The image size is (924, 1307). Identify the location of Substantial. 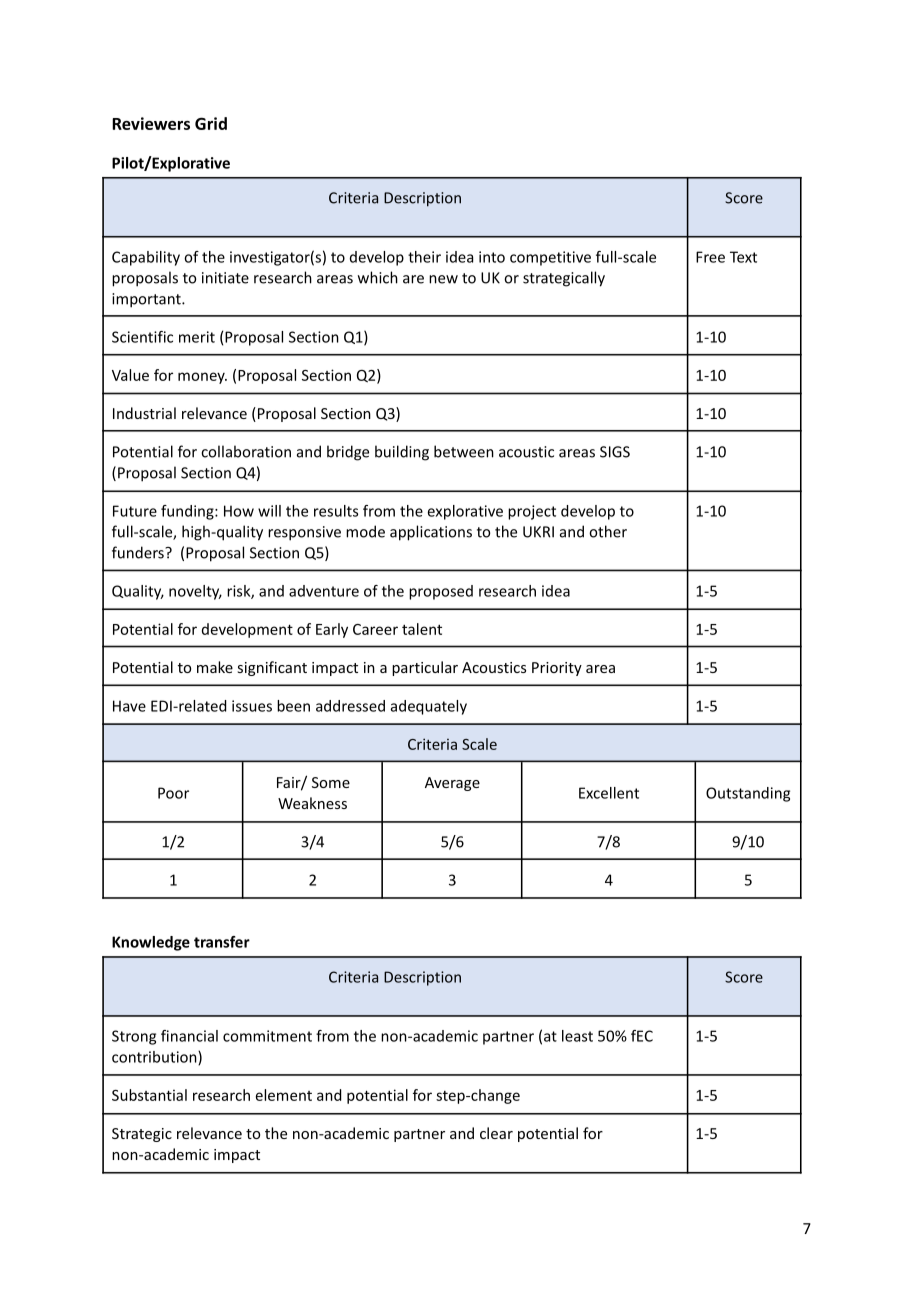
(149, 1095).
